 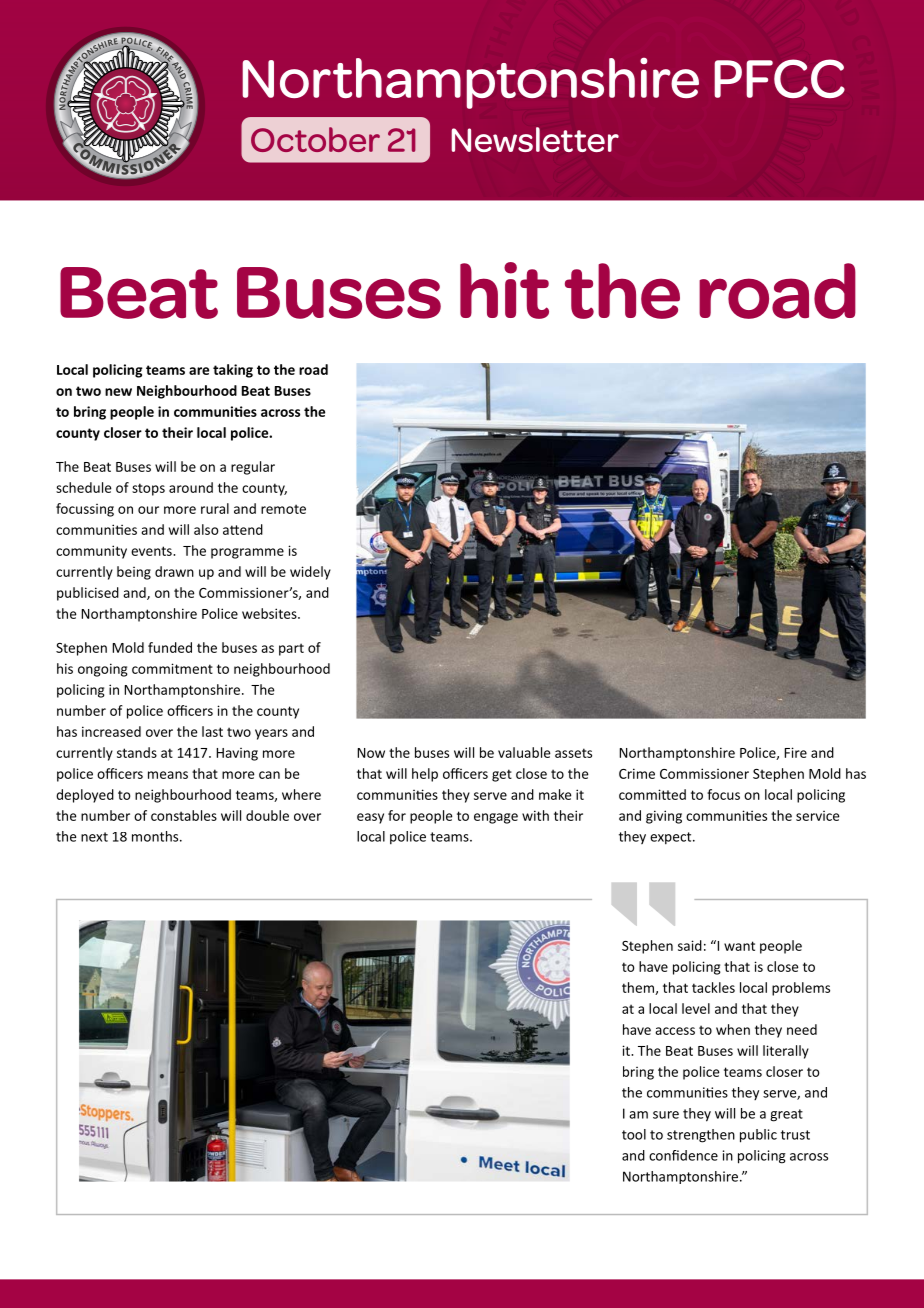 I want to click on hit, so click(x=504, y=290).
